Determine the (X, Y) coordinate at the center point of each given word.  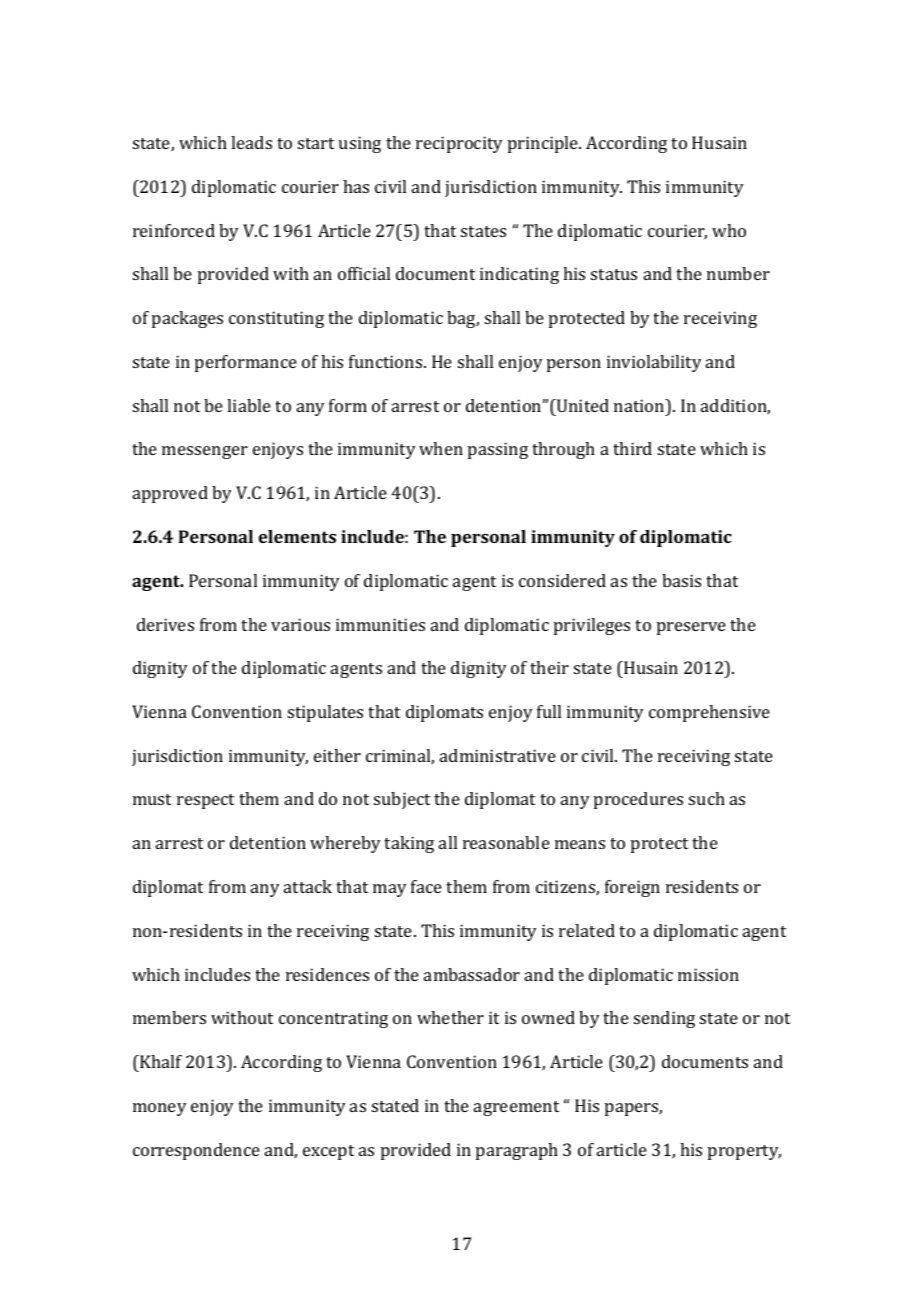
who (729, 230)
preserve (691, 628)
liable (249, 405)
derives (165, 624)
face (426, 886)
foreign (632, 888)
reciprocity (459, 144)
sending (664, 1019)
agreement (516, 1108)
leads (251, 142)
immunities (380, 624)
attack (308, 886)
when (441, 448)
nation (640, 405)
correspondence (196, 1151)
